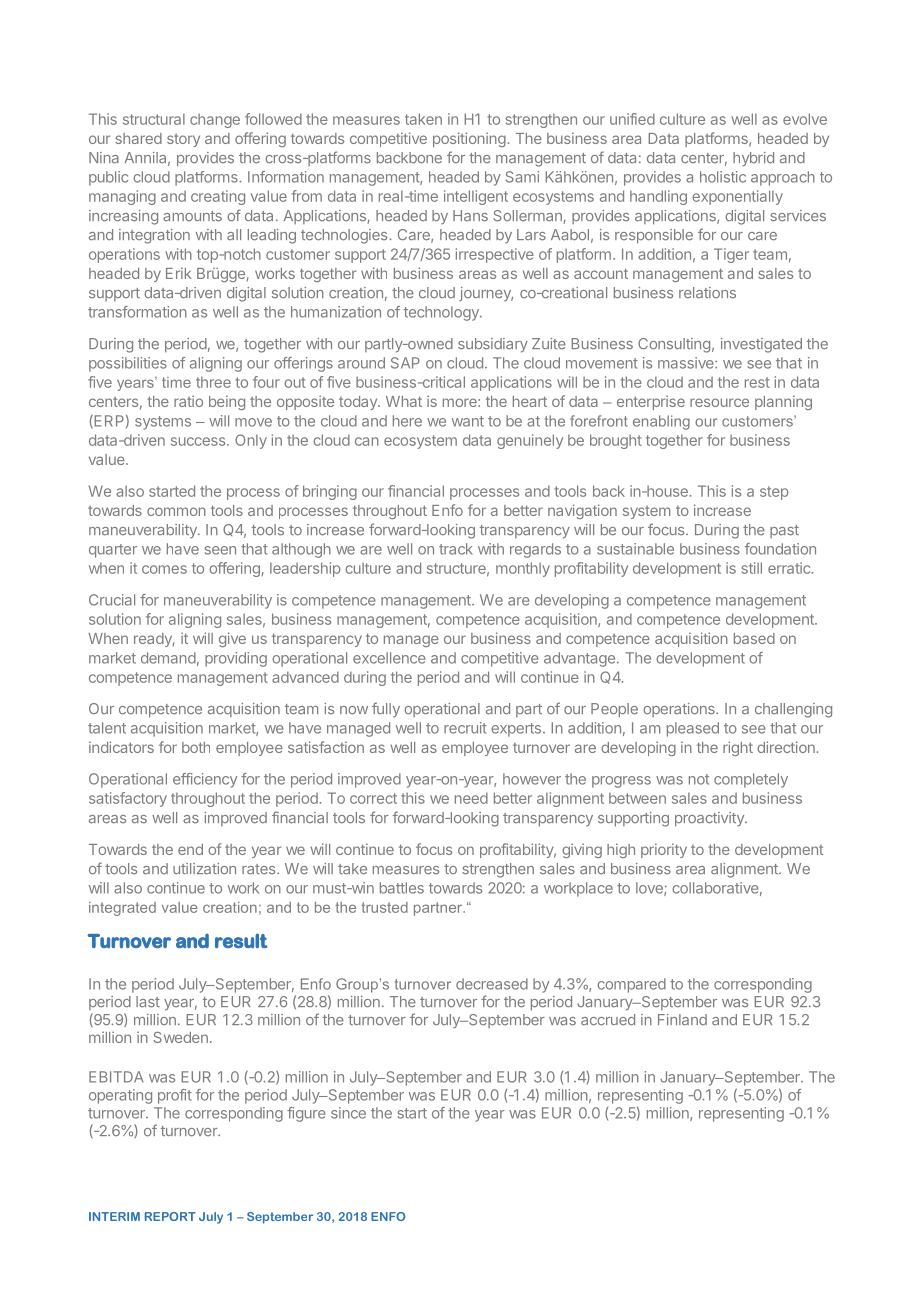  I want to click on story, so click(183, 140).
